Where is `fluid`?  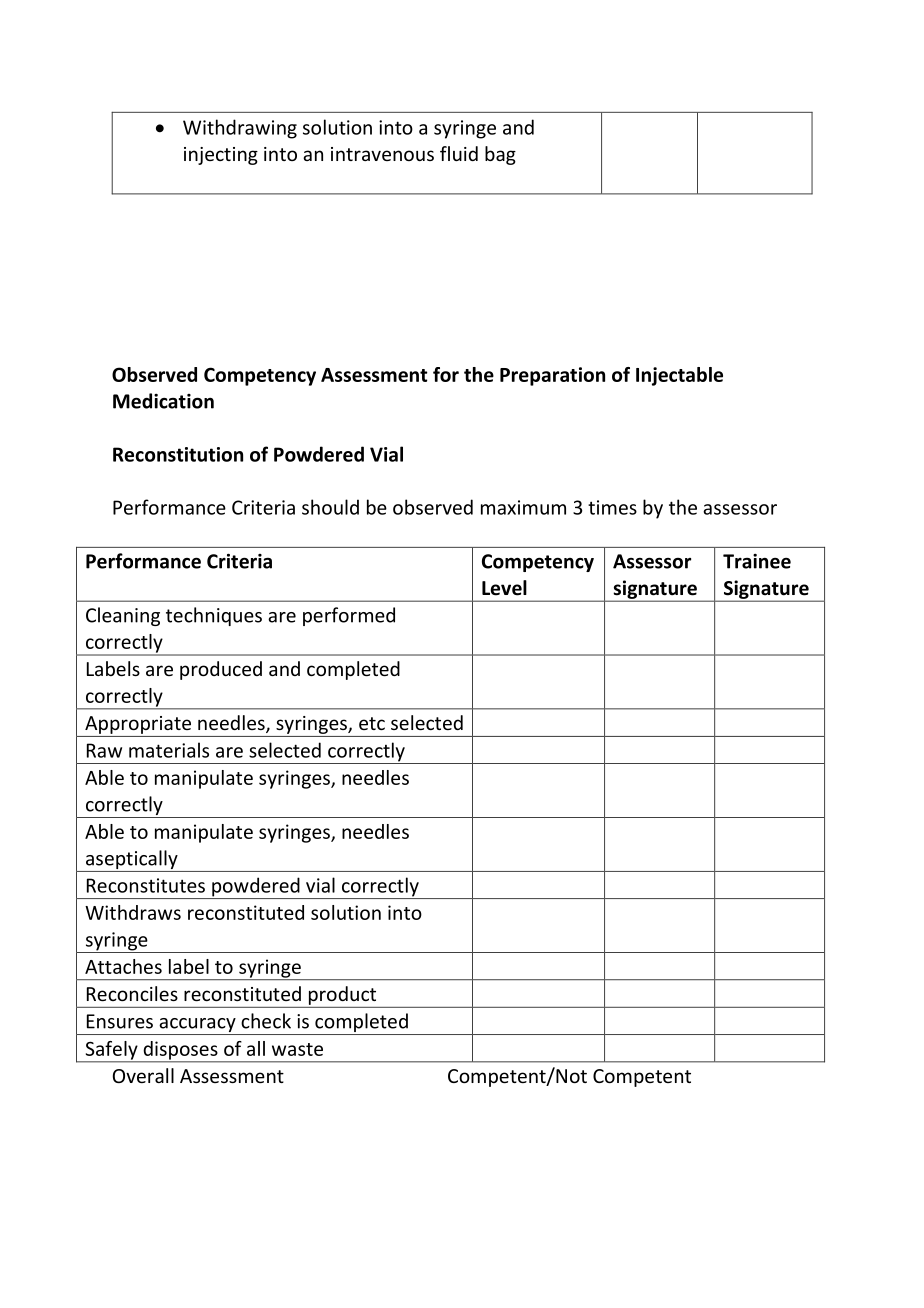 fluid is located at coordinates (459, 153).
